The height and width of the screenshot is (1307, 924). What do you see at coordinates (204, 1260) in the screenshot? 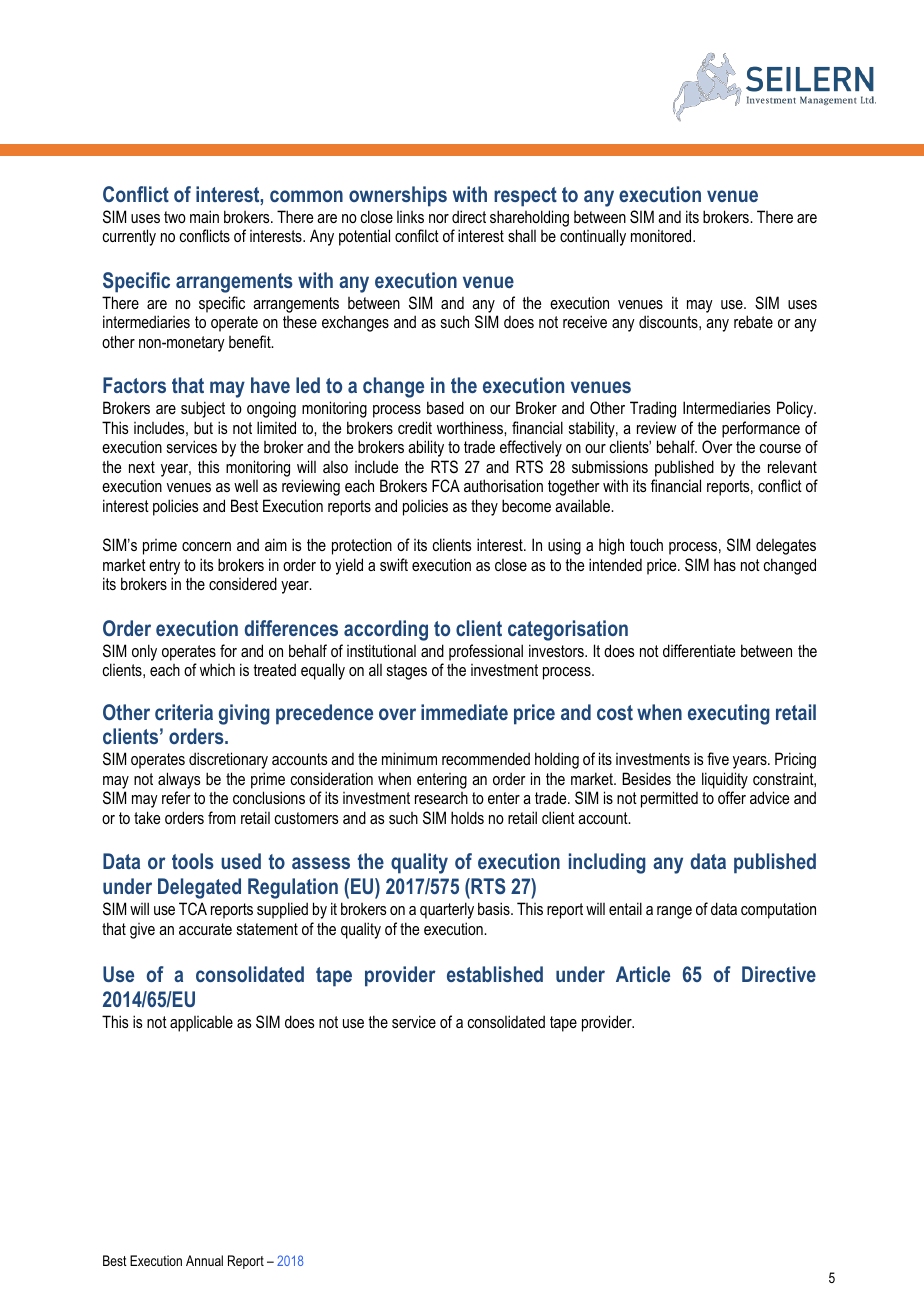
I see `Annual` at bounding box center [204, 1260].
